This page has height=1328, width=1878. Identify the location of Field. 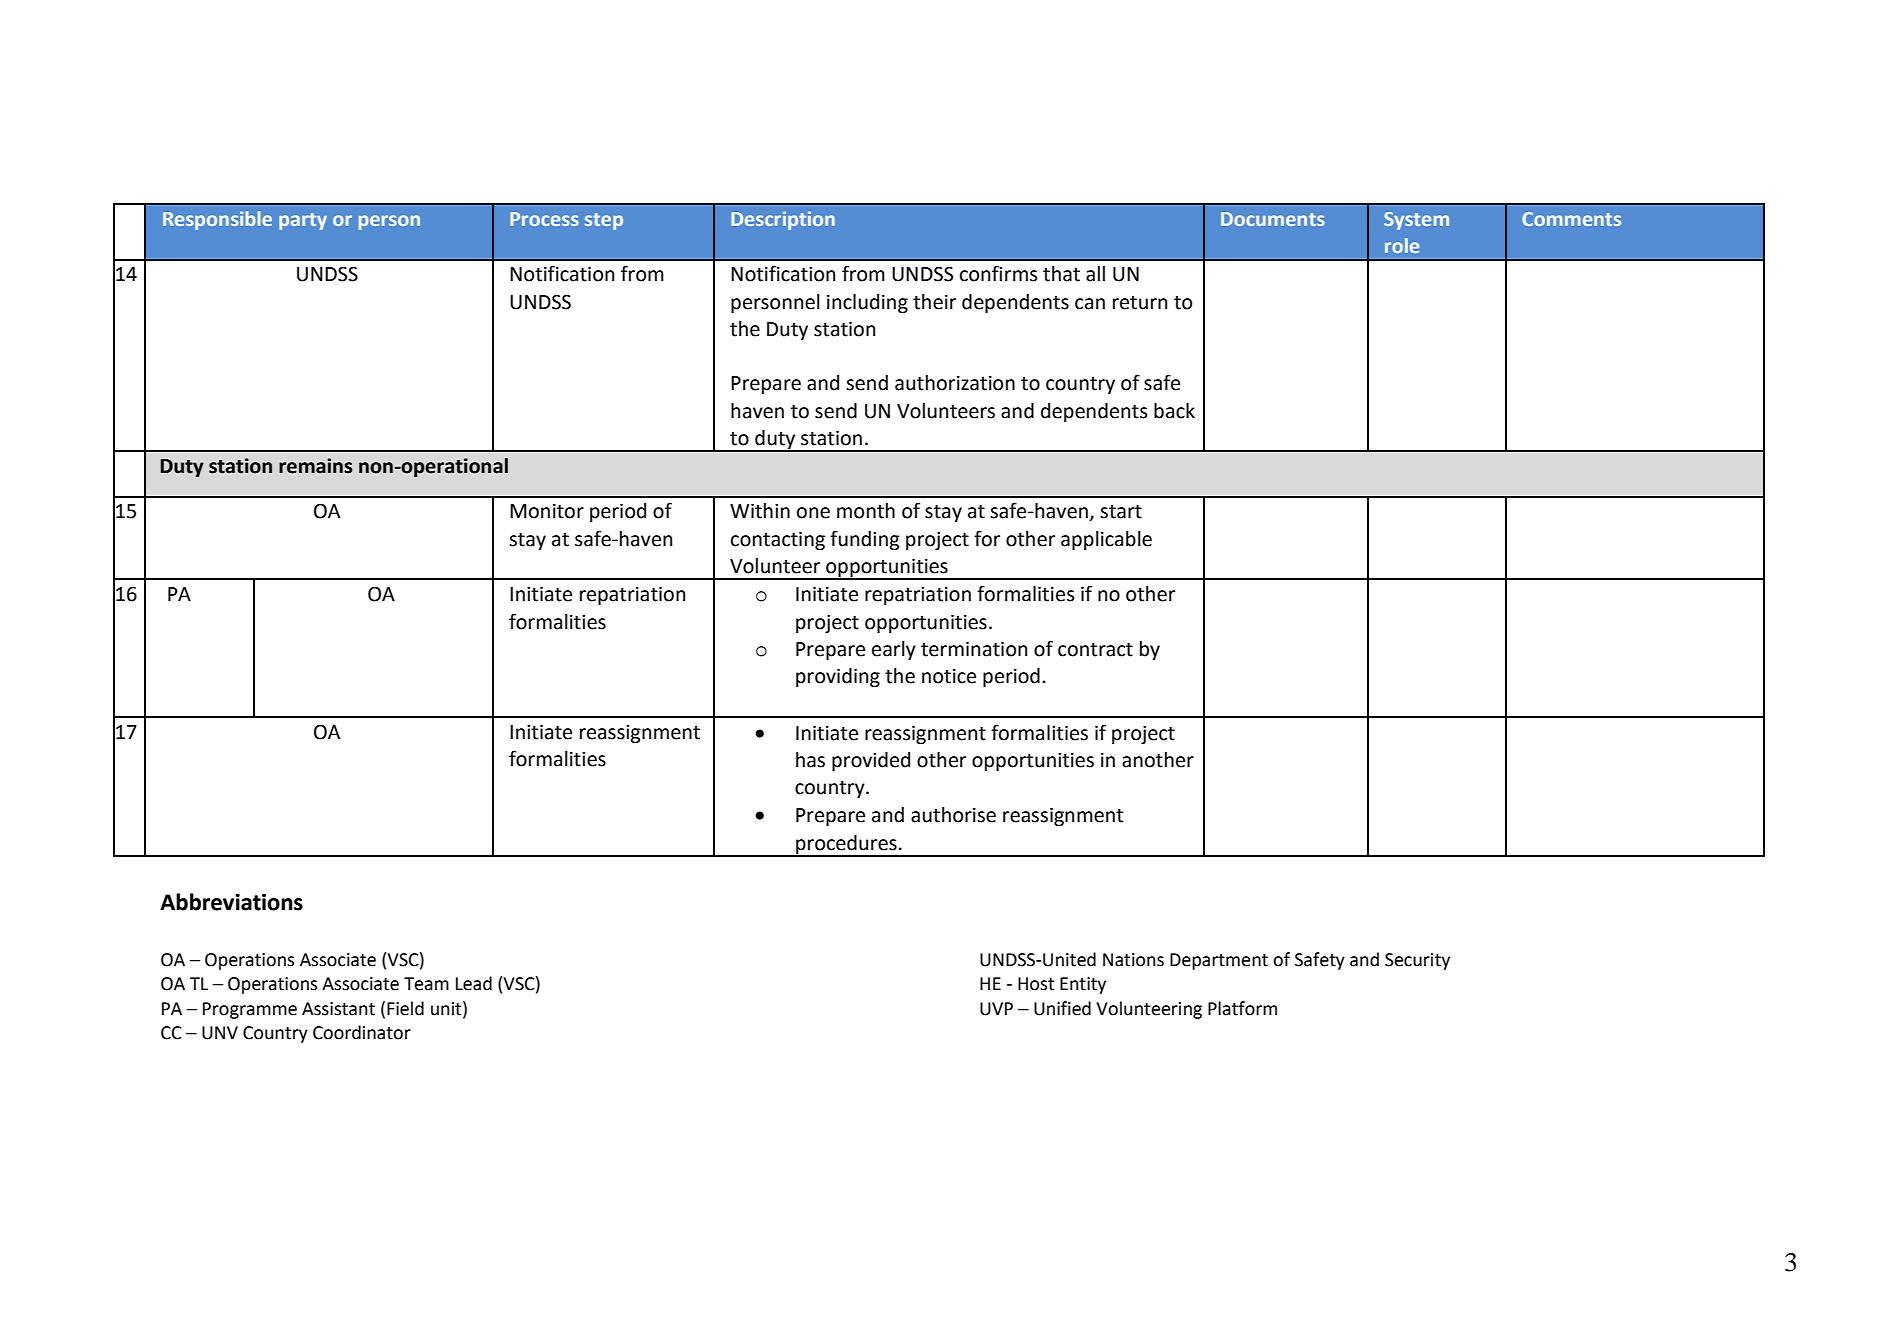
(405, 1008).
